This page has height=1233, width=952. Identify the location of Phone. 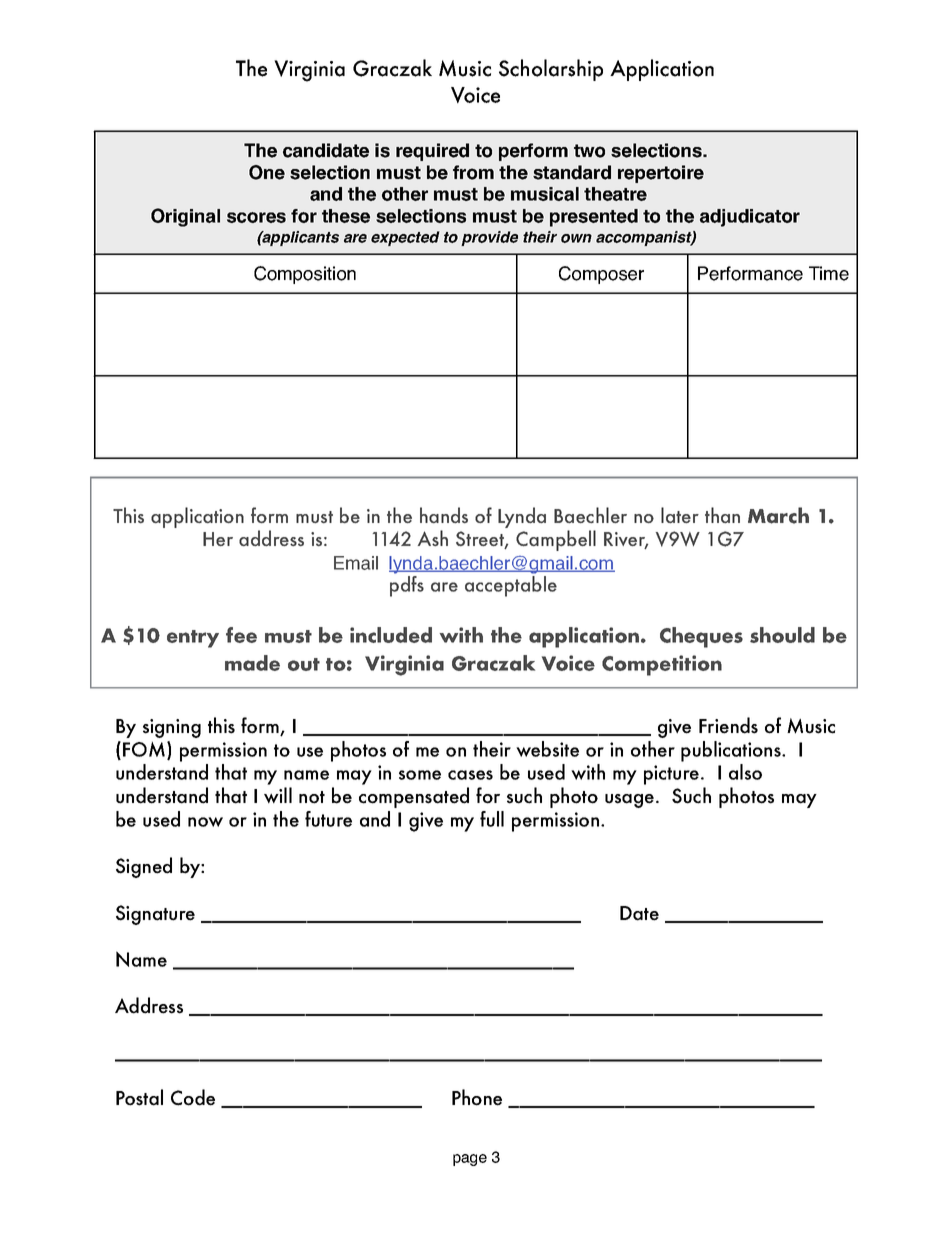
(477, 1097).
